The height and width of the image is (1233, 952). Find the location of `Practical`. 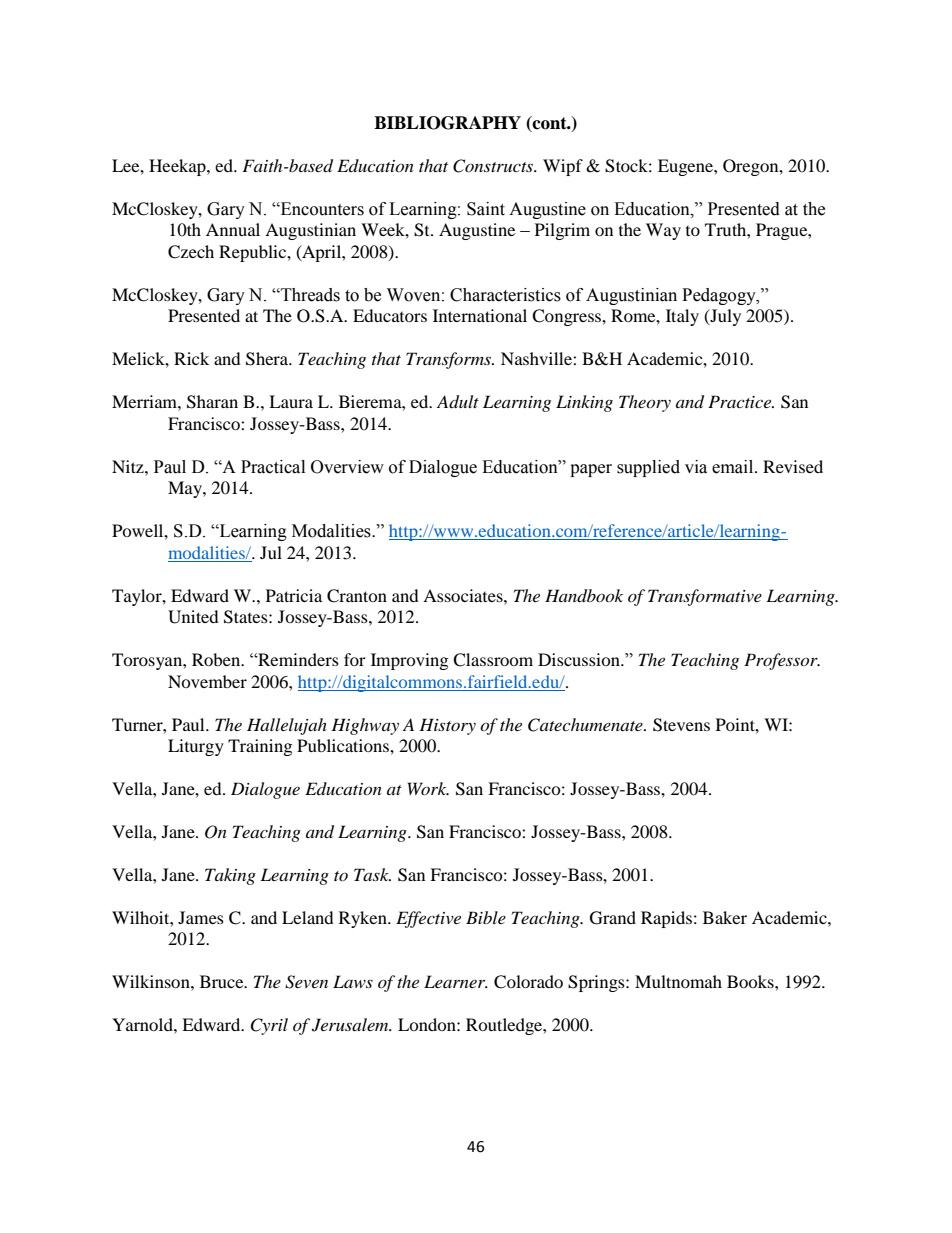

Practical is located at coordinates (273, 467).
